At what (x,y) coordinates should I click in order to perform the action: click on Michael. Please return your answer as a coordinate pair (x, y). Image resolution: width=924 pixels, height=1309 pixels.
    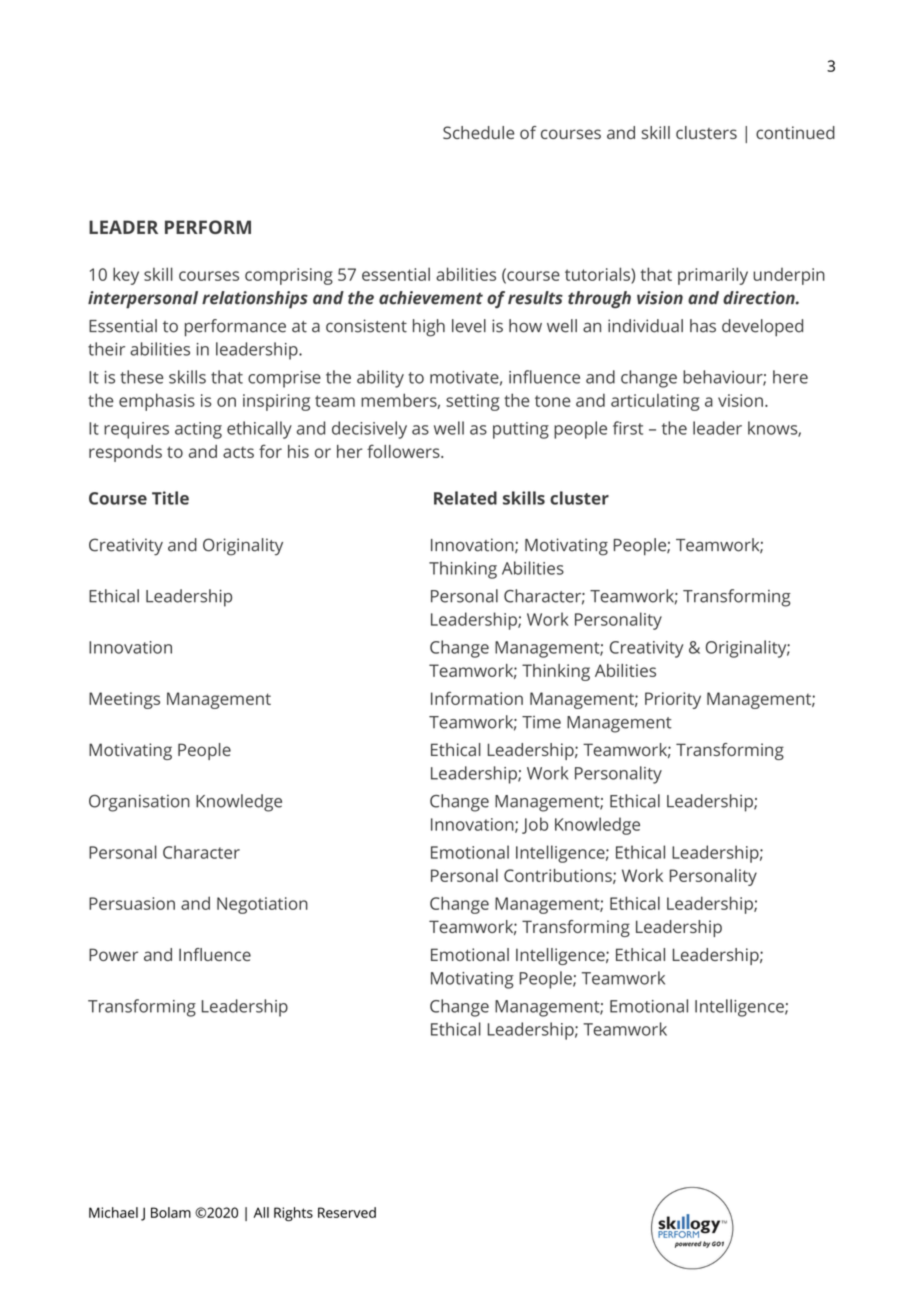
    Looking at the image, I should click on (113, 1212).
